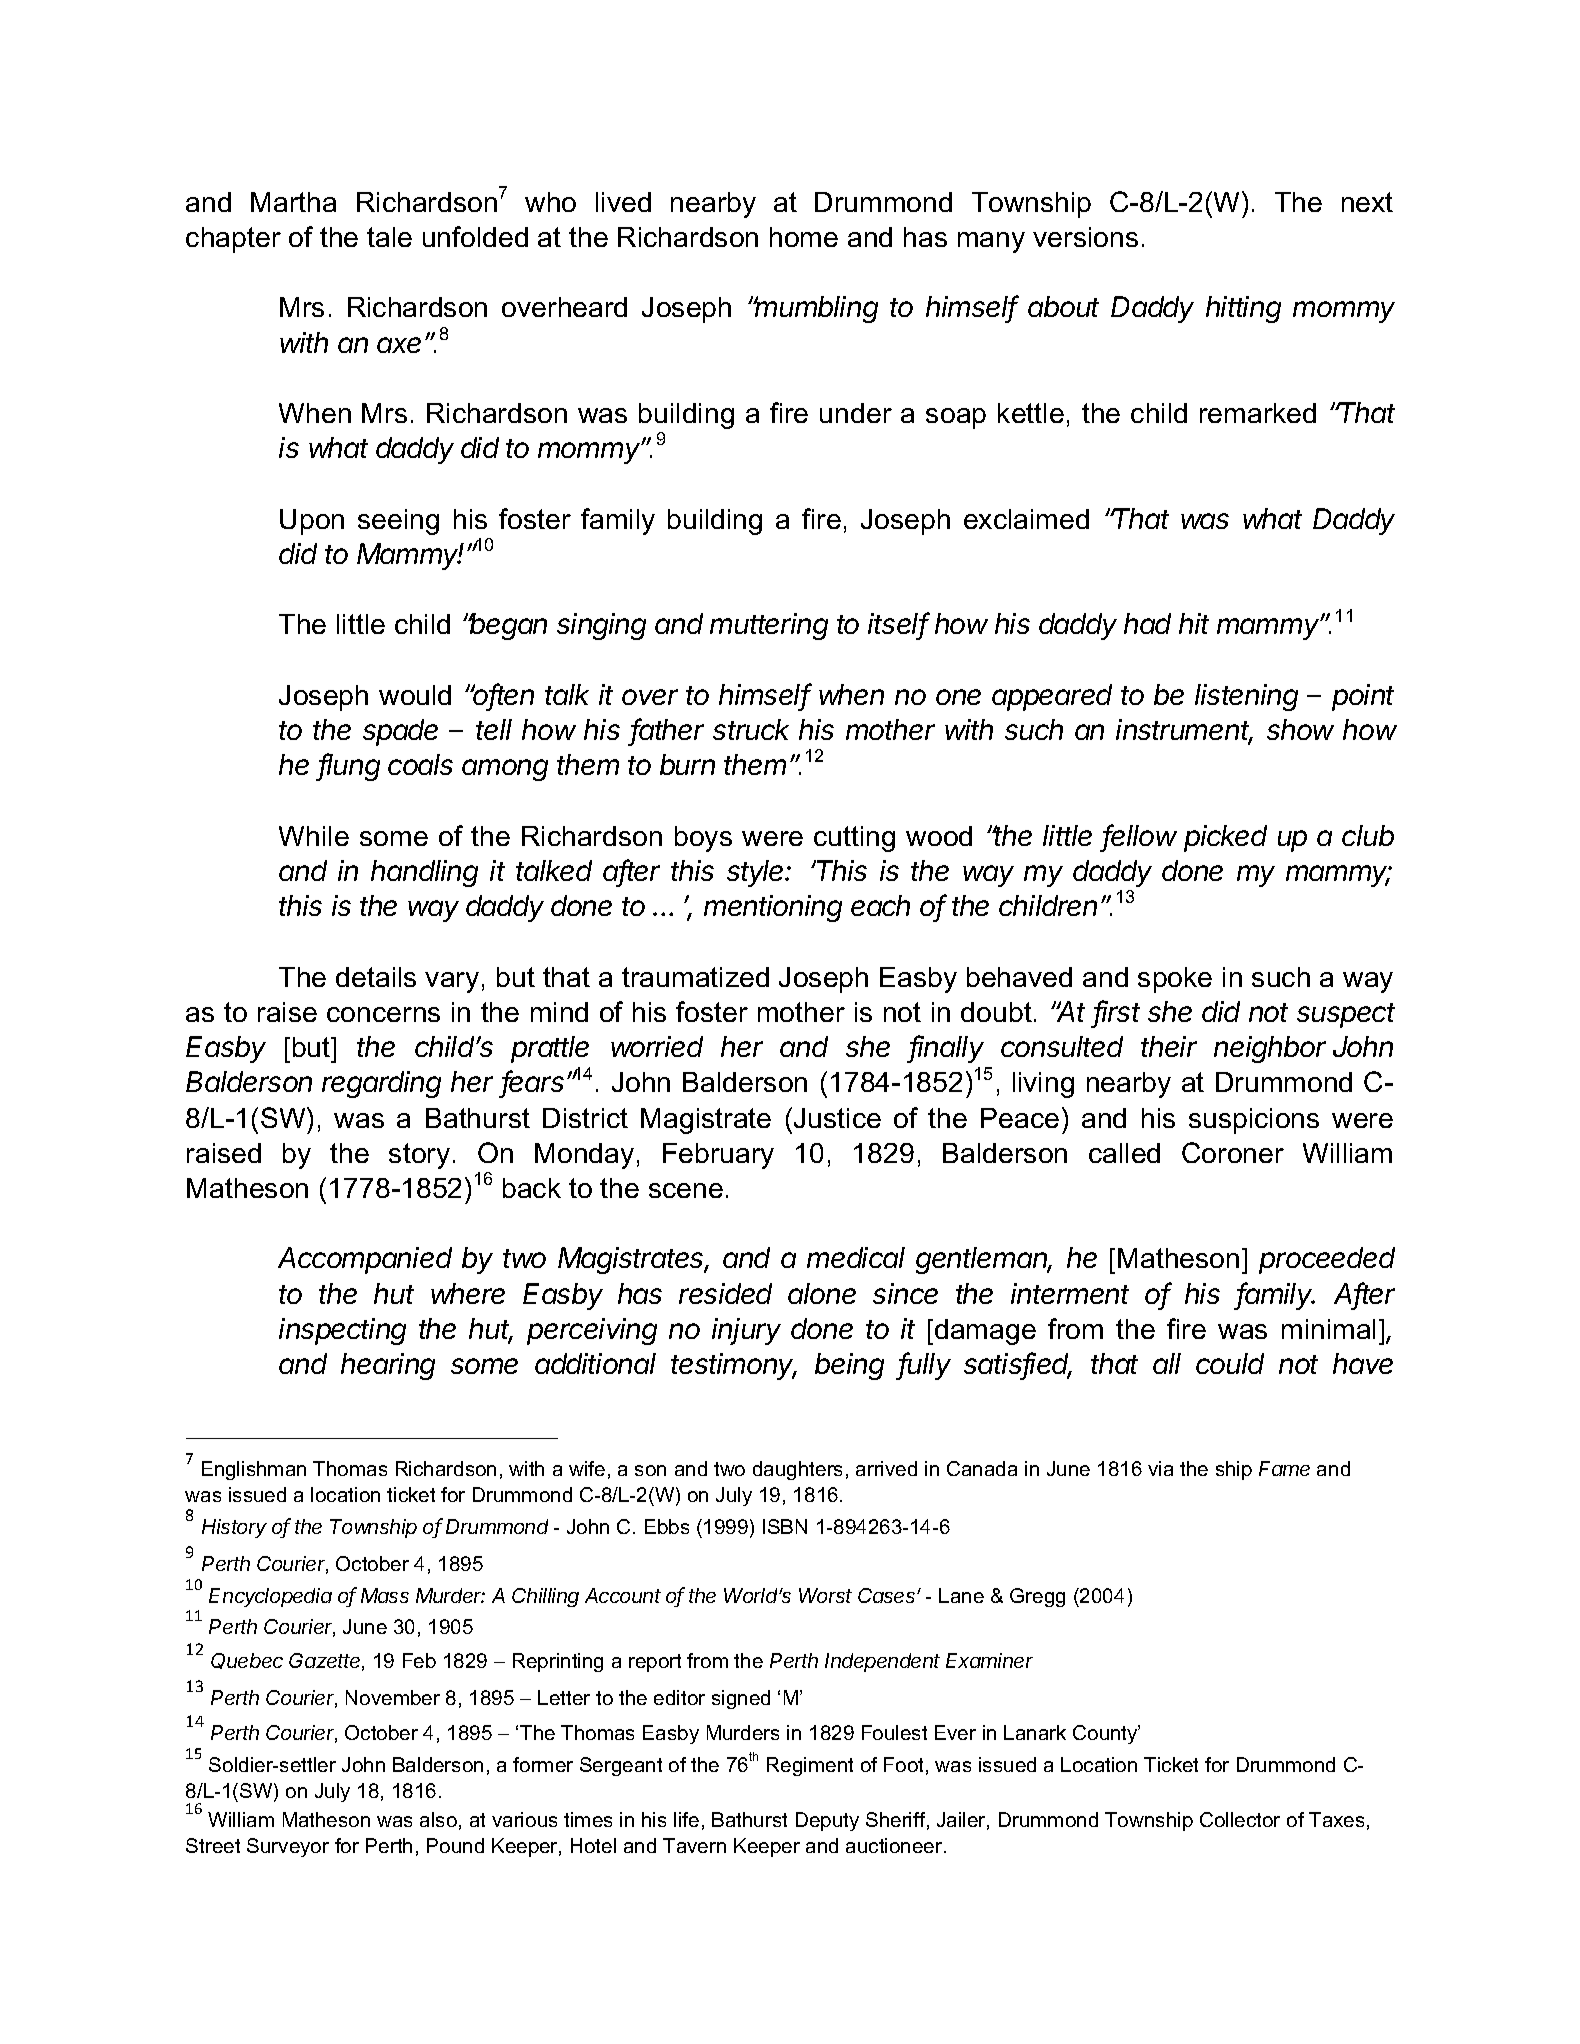  What do you see at coordinates (389, 237) in the screenshot?
I see `tale` at bounding box center [389, 237].
